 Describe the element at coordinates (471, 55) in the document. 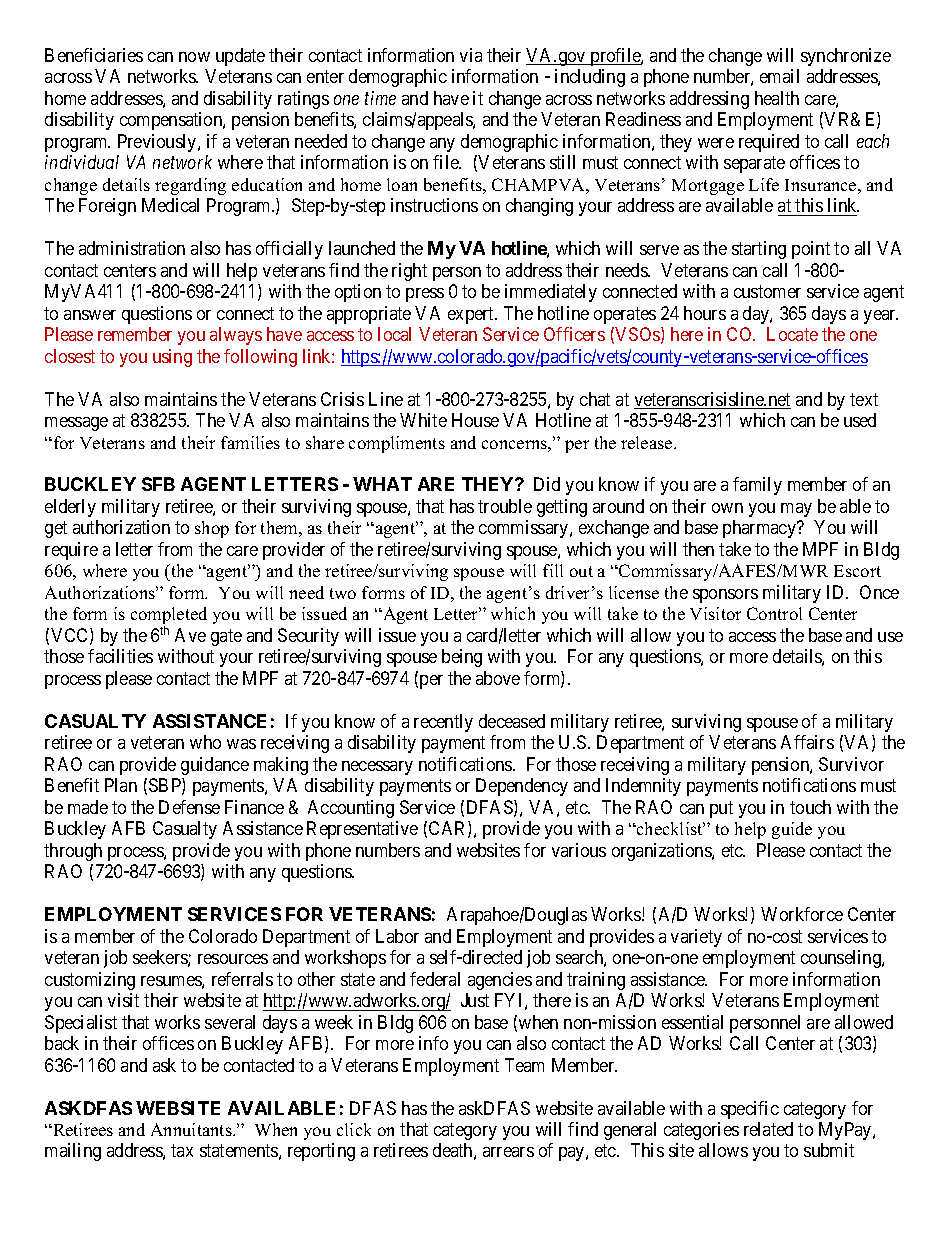

I see `via` at that location.
